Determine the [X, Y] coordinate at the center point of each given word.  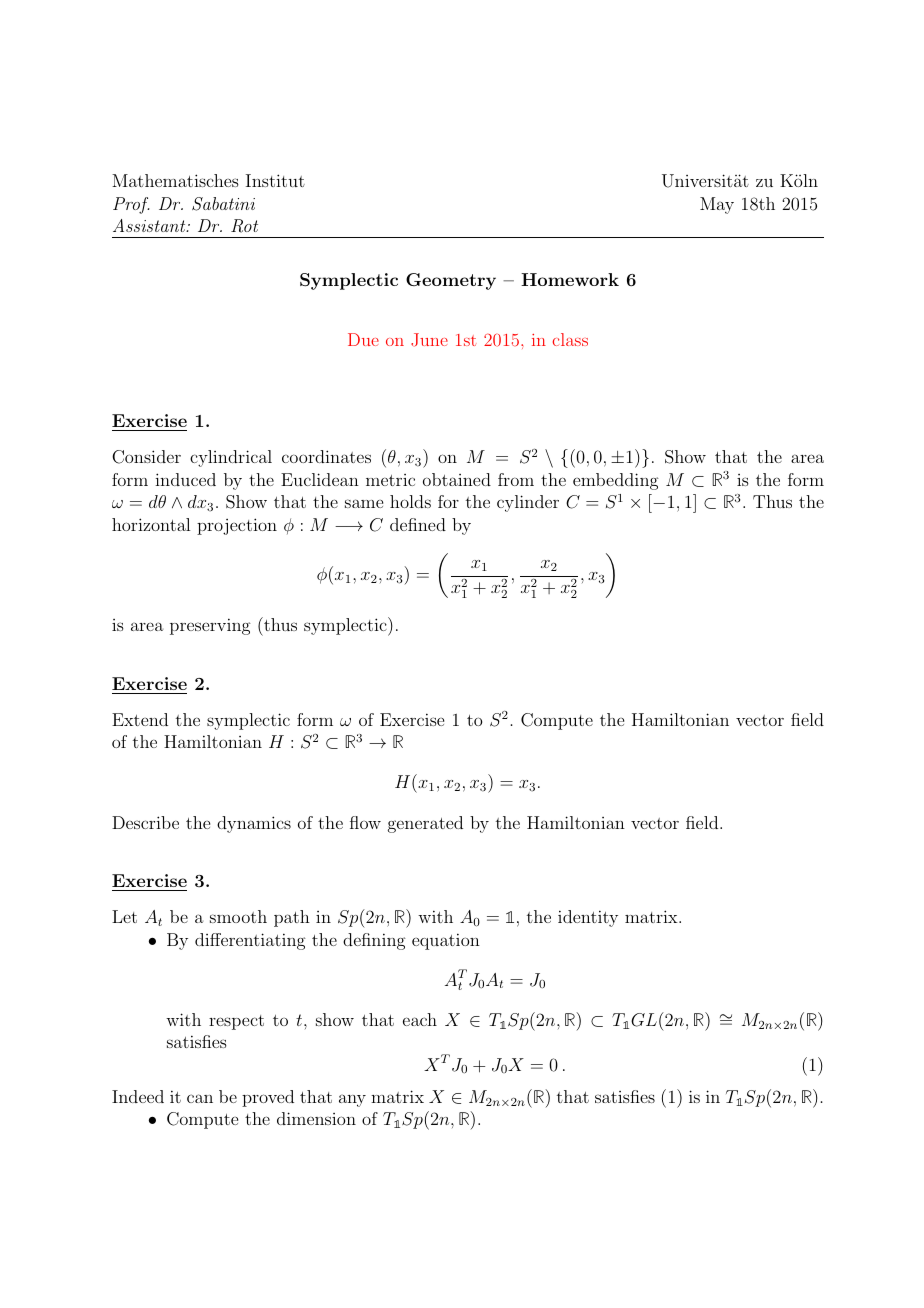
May [717, 205]
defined [418, 524]
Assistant [150, 225]
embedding [616, 481]
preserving [210, 626]
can [200, 1098]
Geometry [451, 281]
